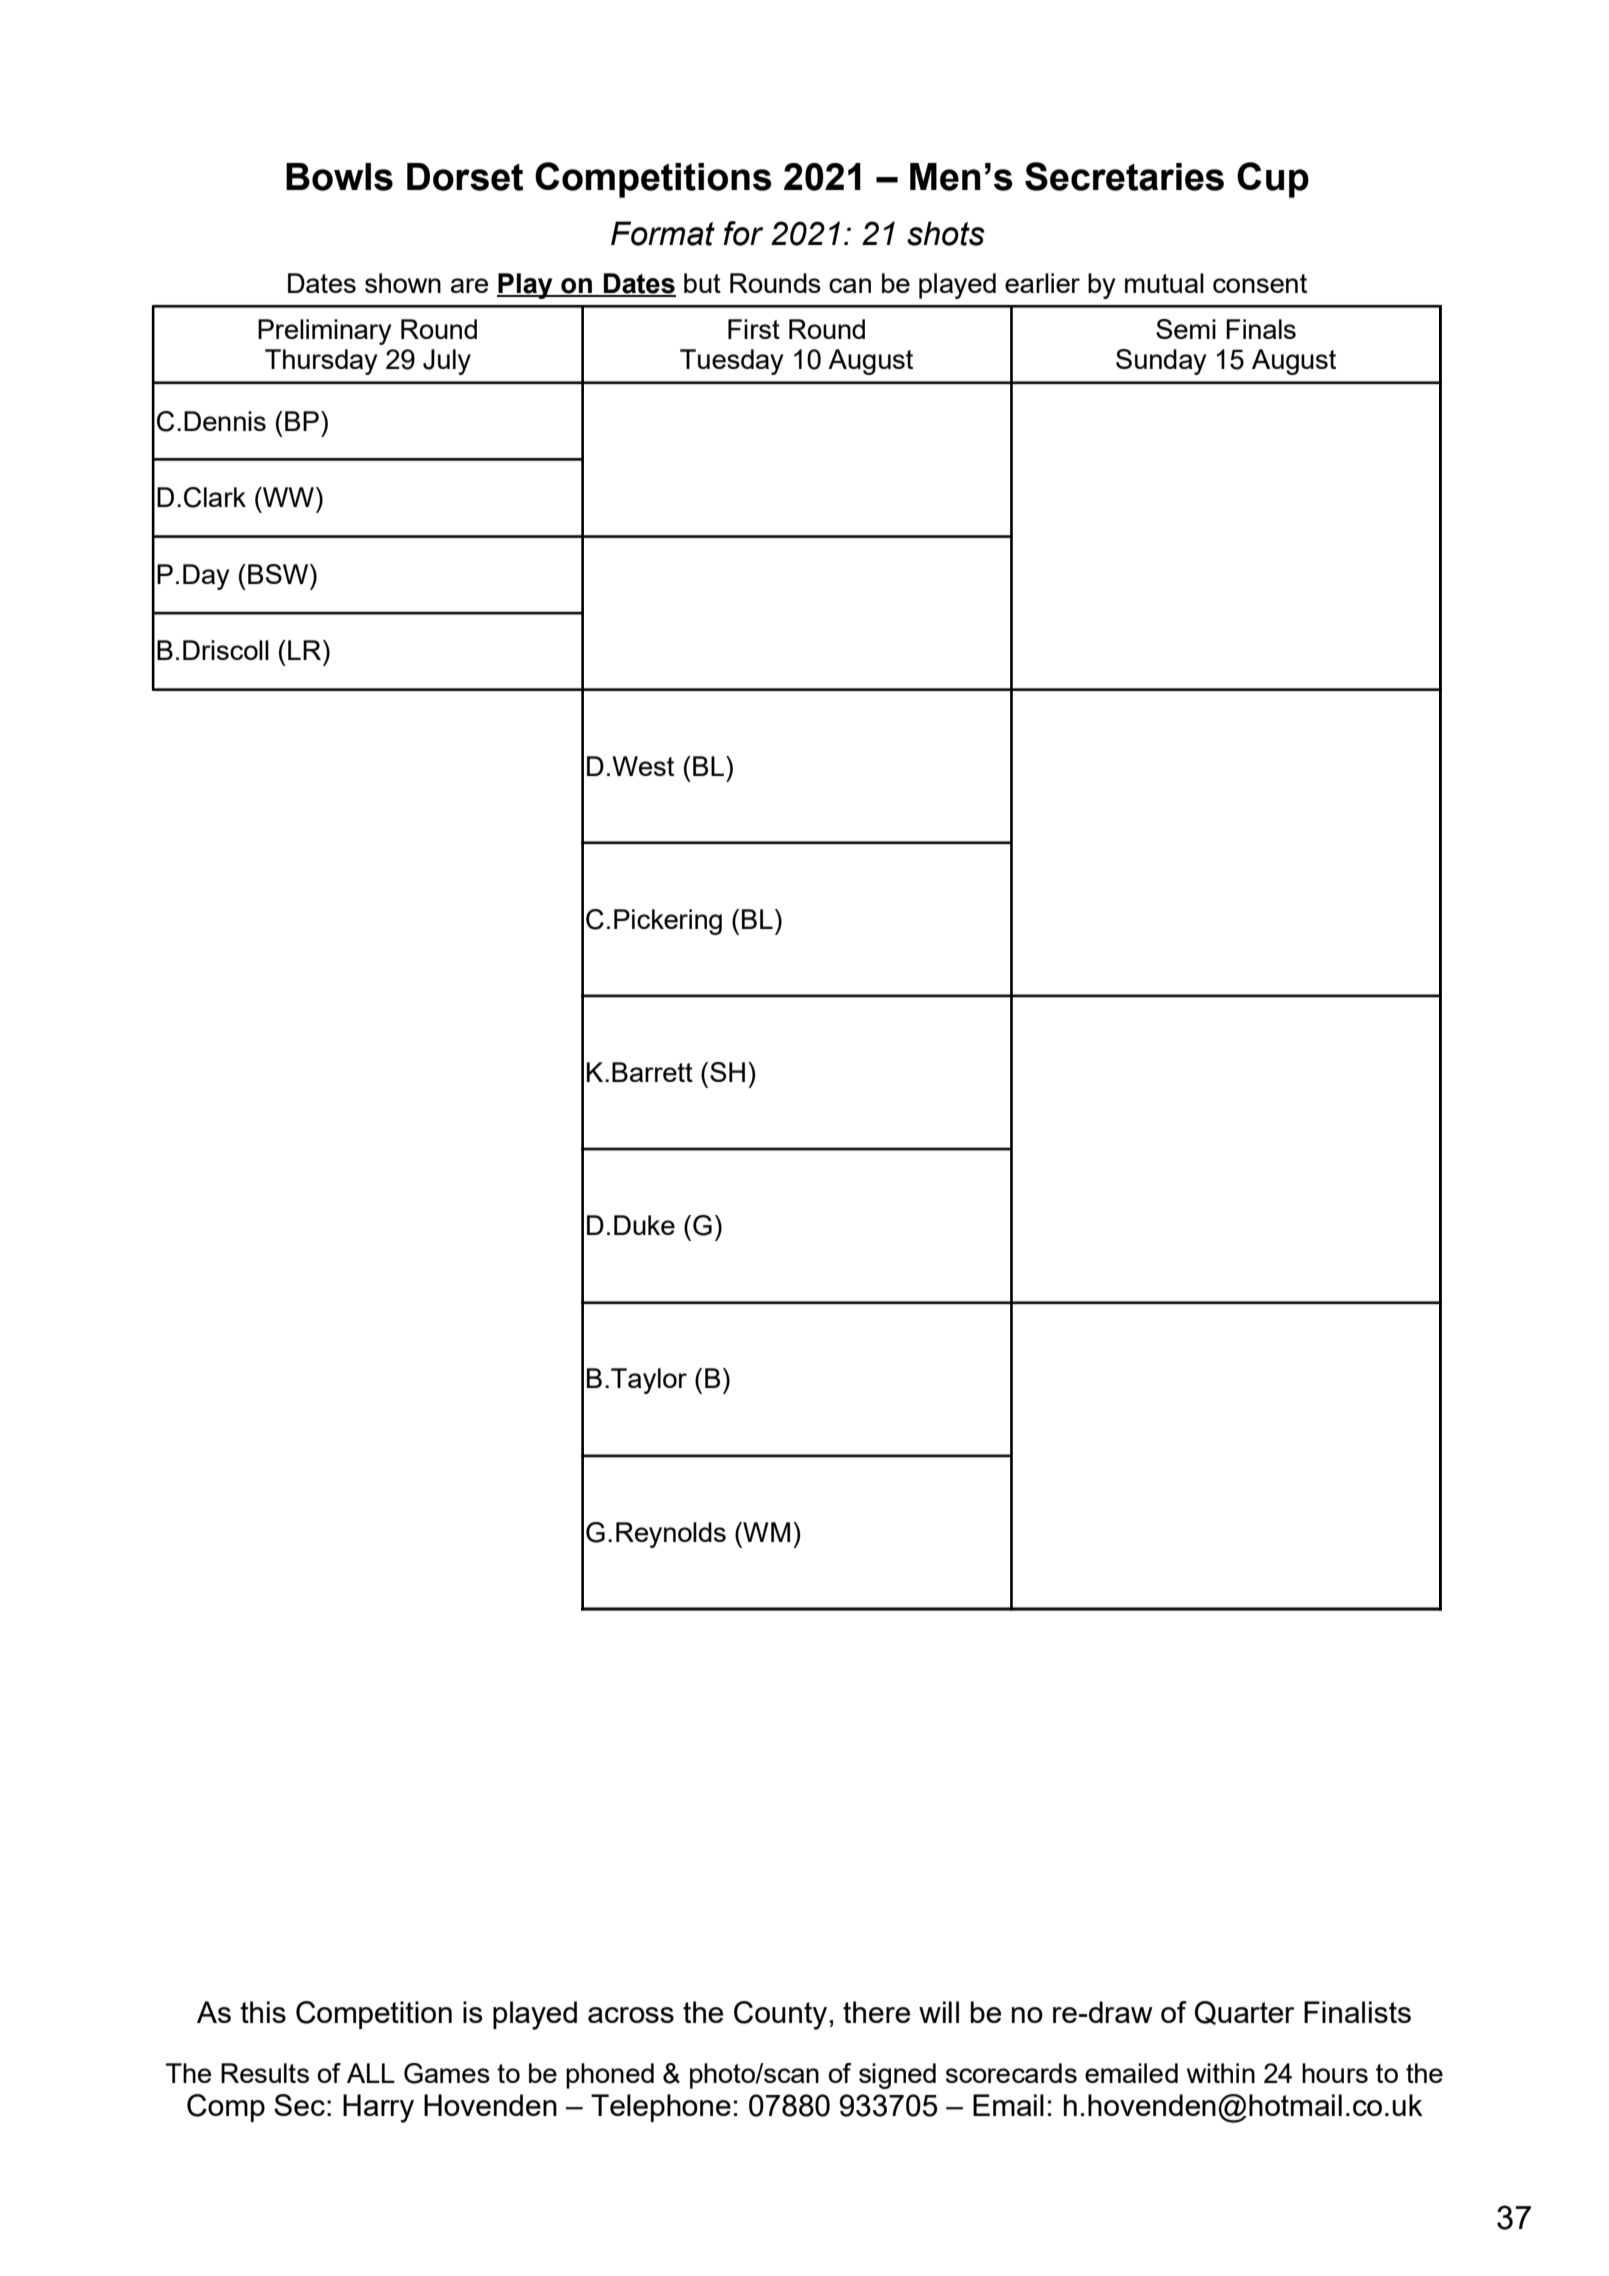 Image resolution: width=1609 pixels, height=2276 pixels. I want to click on shown, so click(403, 283).
